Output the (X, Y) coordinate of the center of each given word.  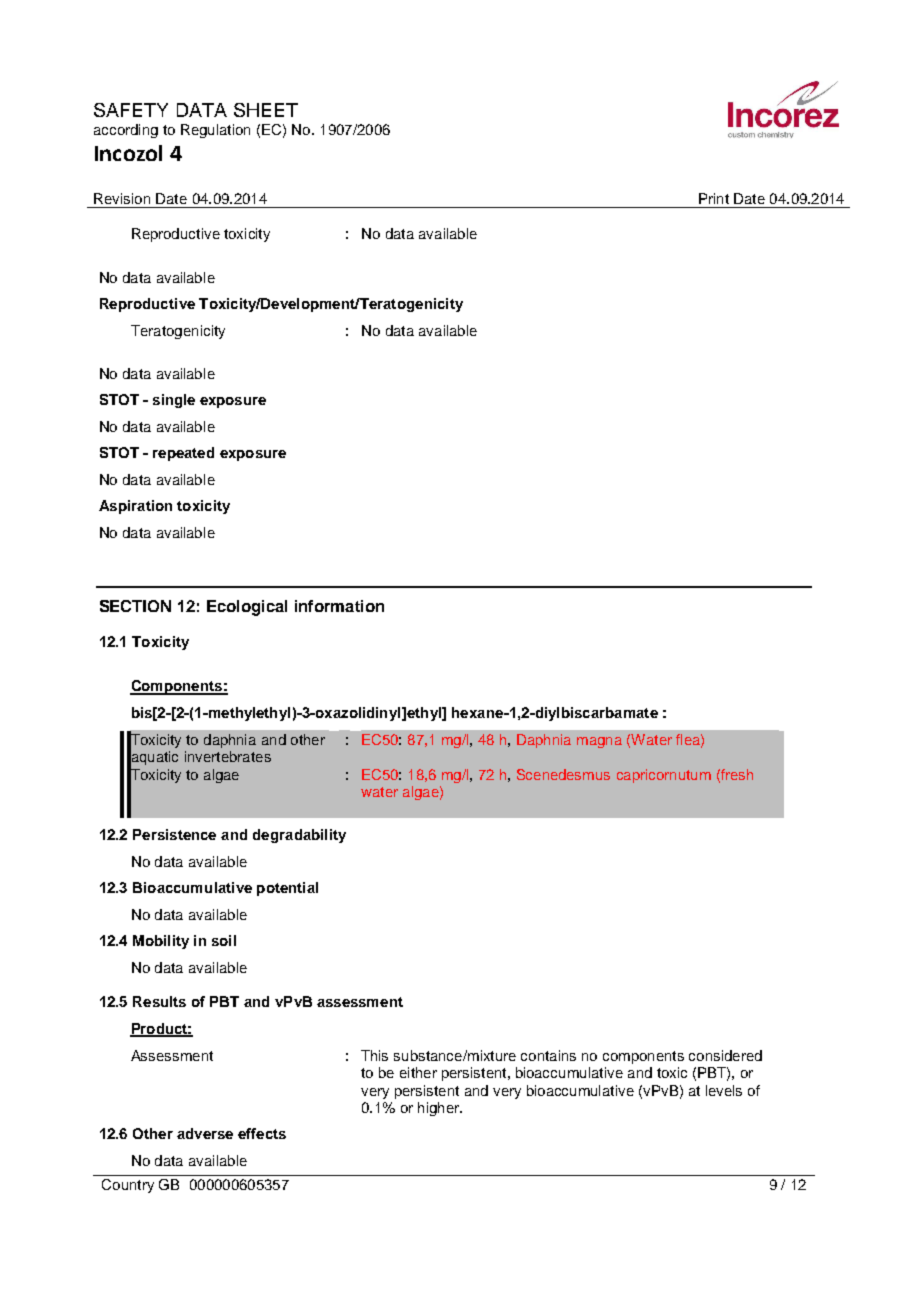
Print (714, 198)
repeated (183, 454)
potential (287, 889)
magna (599, 742)
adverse (205, 1133)
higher (439, 1109)
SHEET (266, 110)
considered (725, 1055)
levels (724, 1090)
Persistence (174, 834)
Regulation (215, 131)
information (339, 606)
